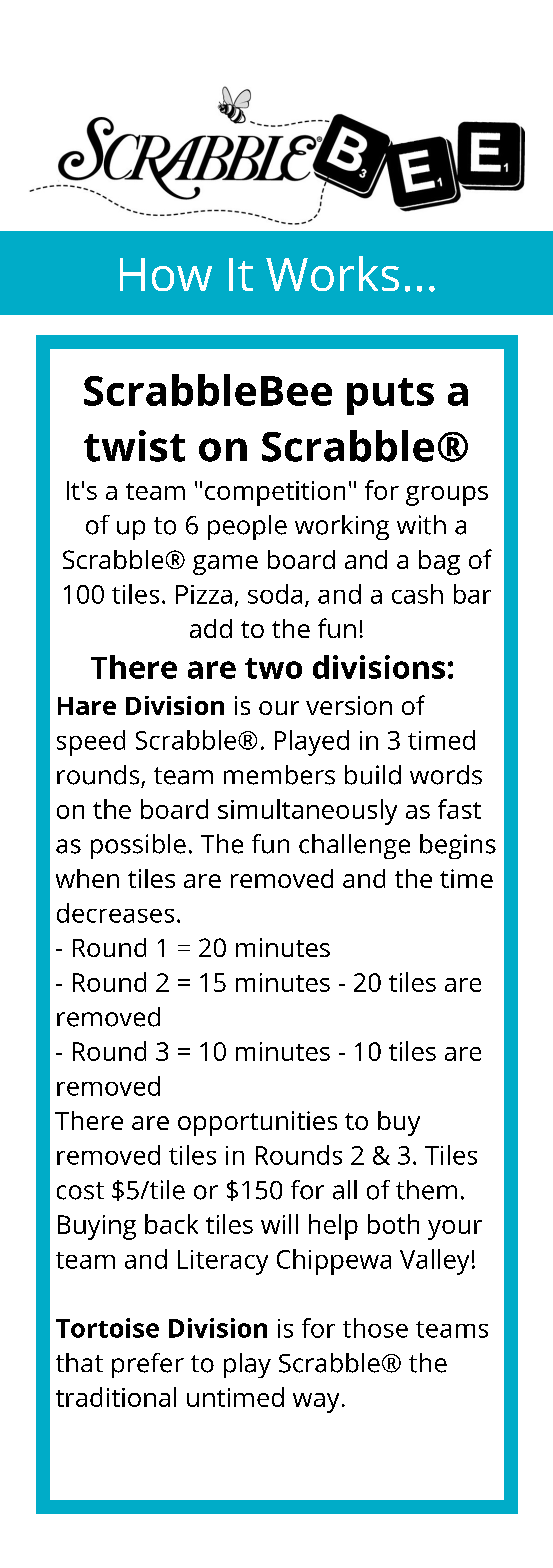 The image size is (553, 1568). Describe the element at coordinates (138, 846) in the screenshot. I see `possible` at that location.
